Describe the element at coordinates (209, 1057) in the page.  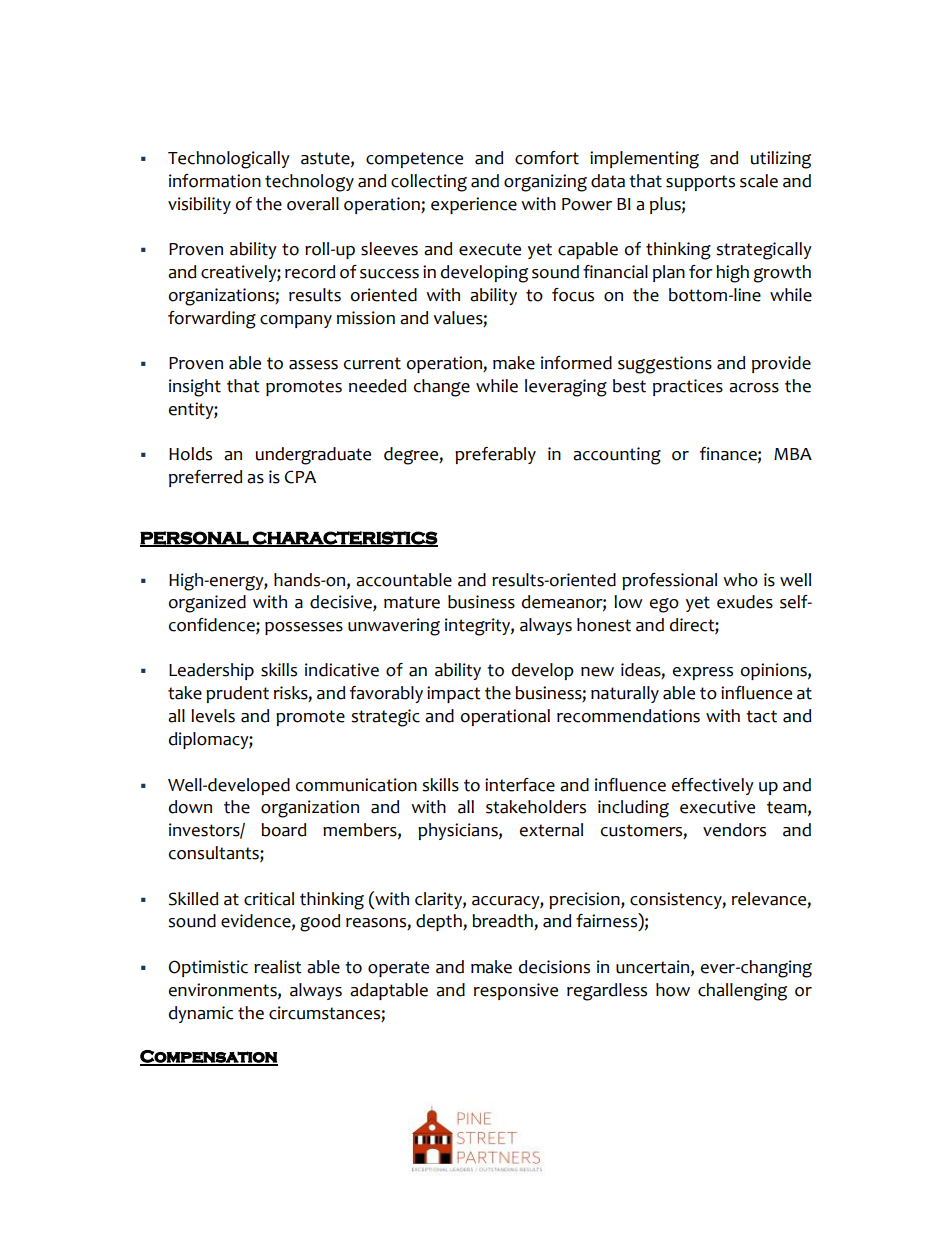
I see `Compensation` at that location.
